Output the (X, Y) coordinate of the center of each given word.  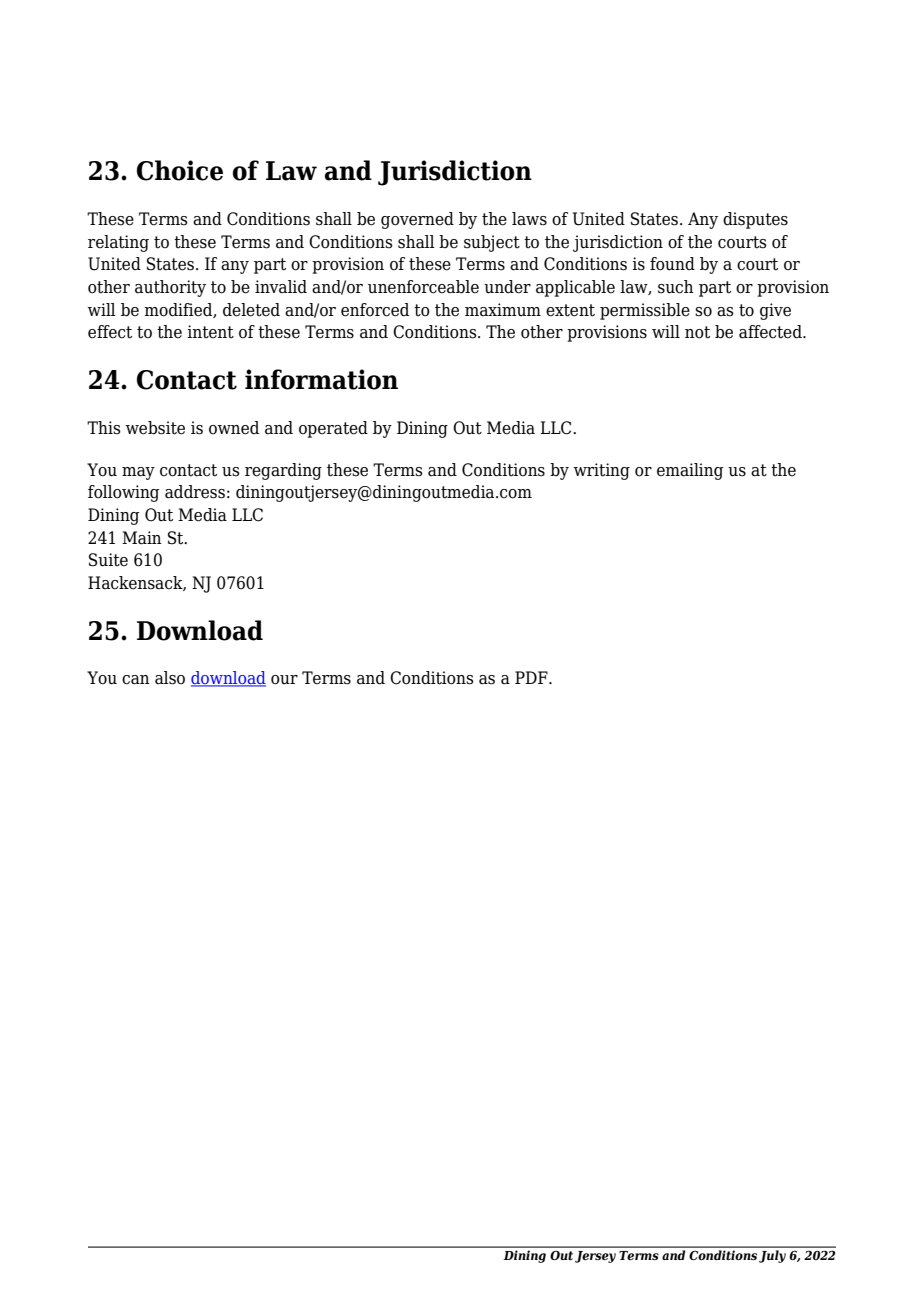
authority (170, 288)
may (138, 473)
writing (602, 471)
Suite (108, 560)
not (697, 332)
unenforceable (423, 287)
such (676, 287)
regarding (283, 471)
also (170, 678)
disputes (755, 220)
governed (417, 220)
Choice (180, 170)
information (321, 379)
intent (210, 332)
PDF (532, 677)
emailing (690, 471)
